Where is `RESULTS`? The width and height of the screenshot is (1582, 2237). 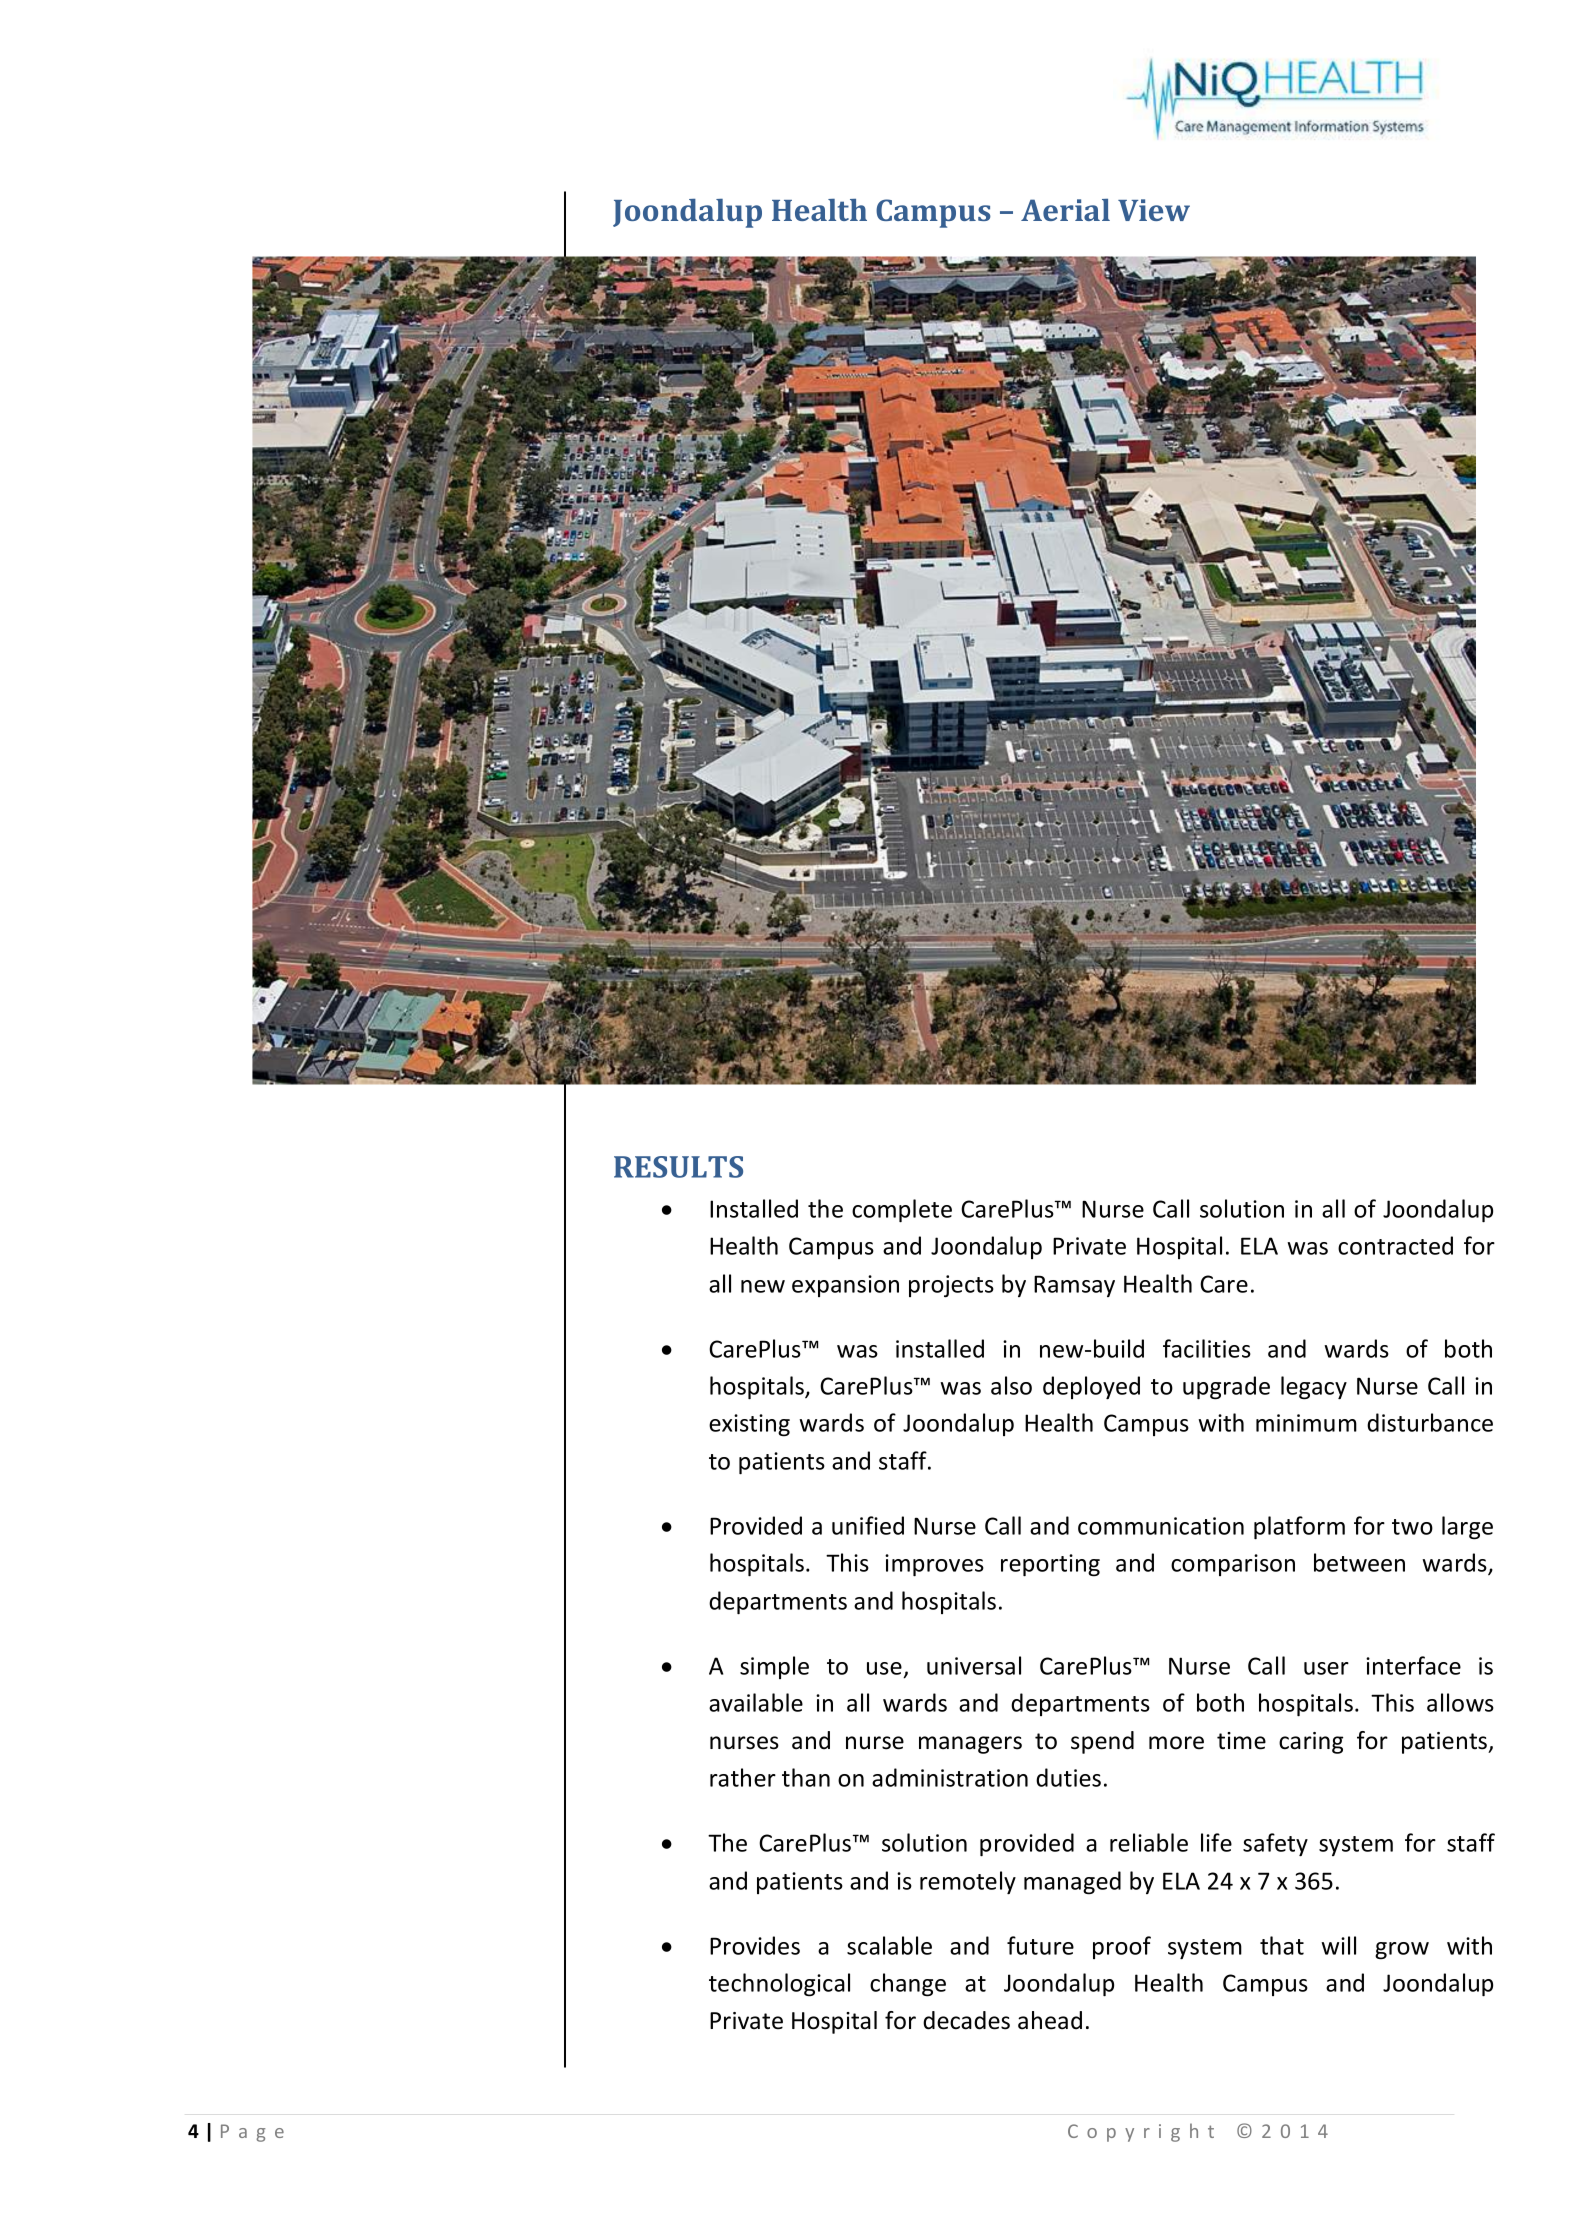
RESULTS is located at coordinates (678, 1167).
